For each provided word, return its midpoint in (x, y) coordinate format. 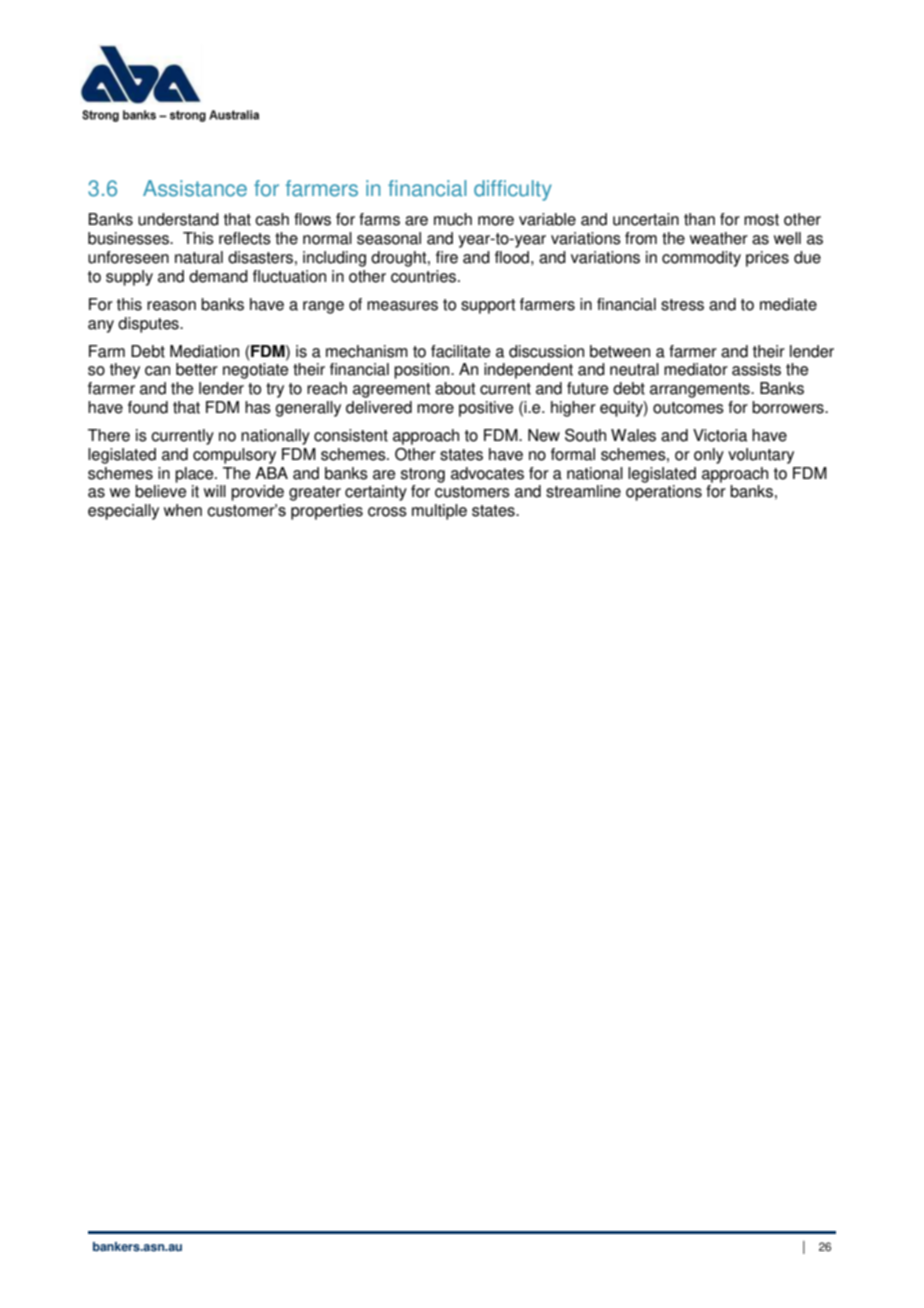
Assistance (195, 188)
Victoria (720, 435)
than (699, 219)
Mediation (204, 351)
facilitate (460, 351)
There (109, 435)
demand (218, 276)
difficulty (513, 190)
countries (425, 276)
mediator (696, 369)
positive (486, 409)
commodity (701, 259)
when (183, 510)
